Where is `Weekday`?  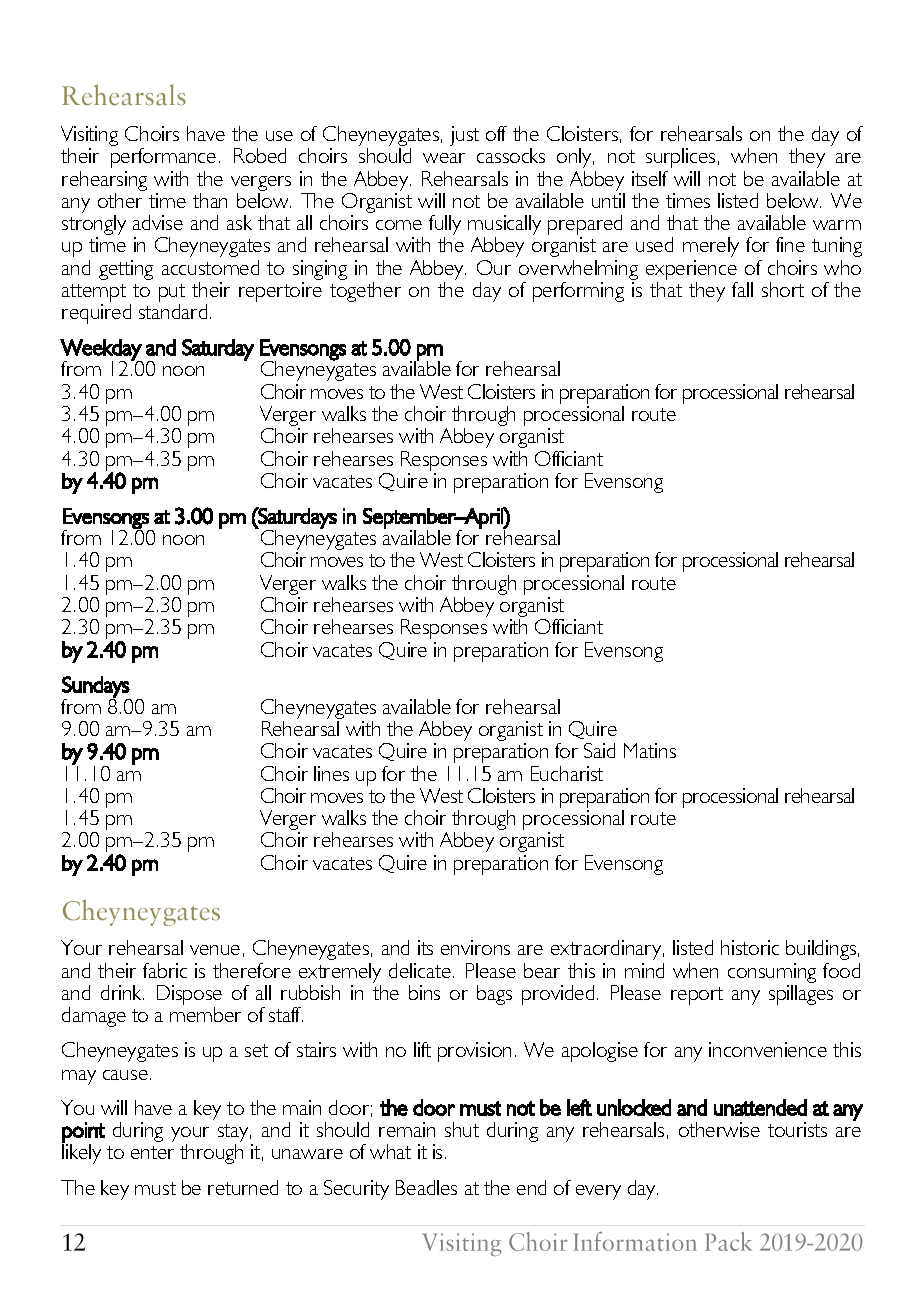 Weekday is located at coordinates (101, 350).
